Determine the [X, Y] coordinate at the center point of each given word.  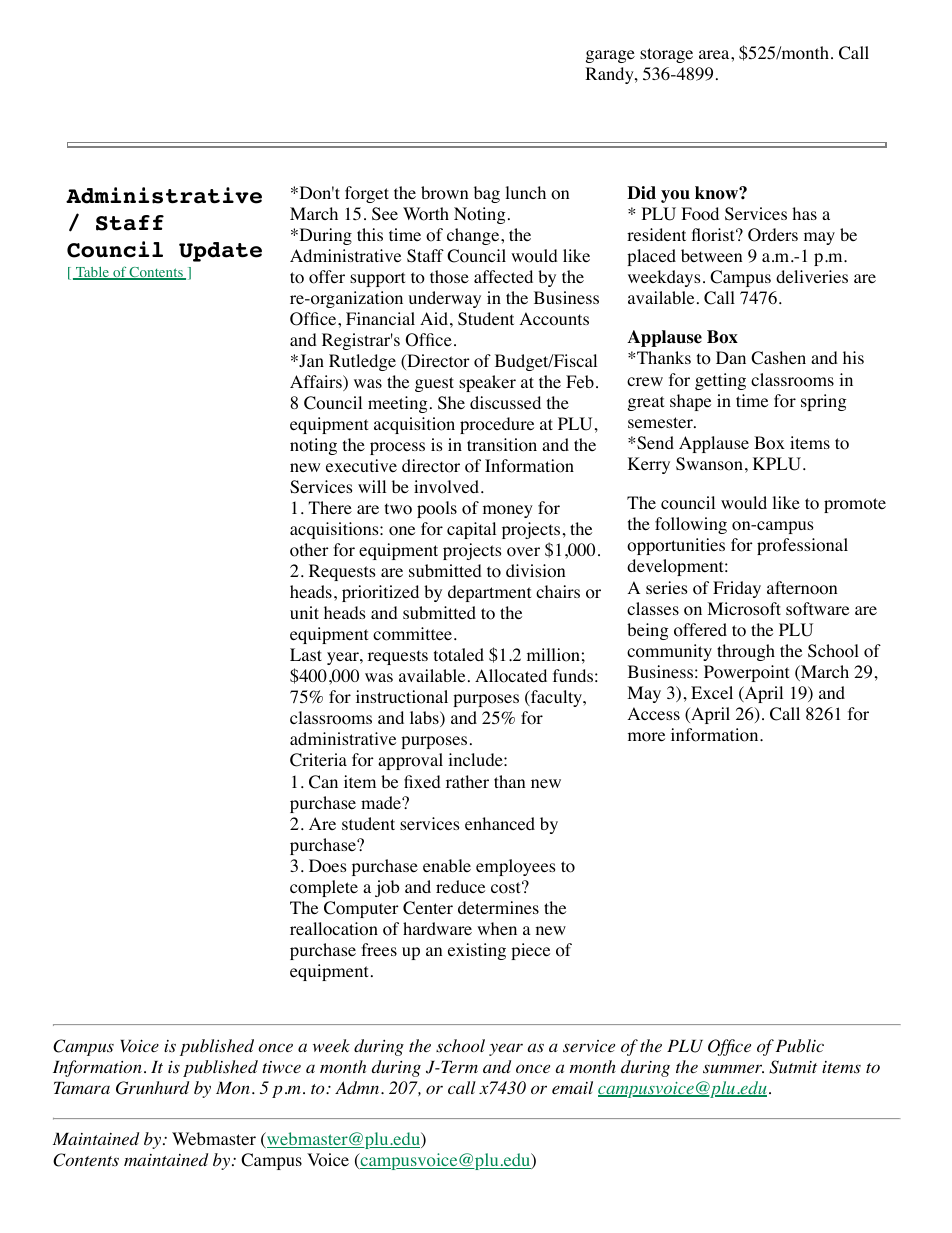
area [715, 54]
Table [92, 273]
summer [733, 1069]
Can [323, 782]
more [646, 737]
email [572, 1087]
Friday [737, 589]
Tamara [82, 1088]
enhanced [500, 823]
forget [367, 194]
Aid [434, 318]
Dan [731, 357]
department [489, 593]
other [309, 550]
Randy [610, 75]
